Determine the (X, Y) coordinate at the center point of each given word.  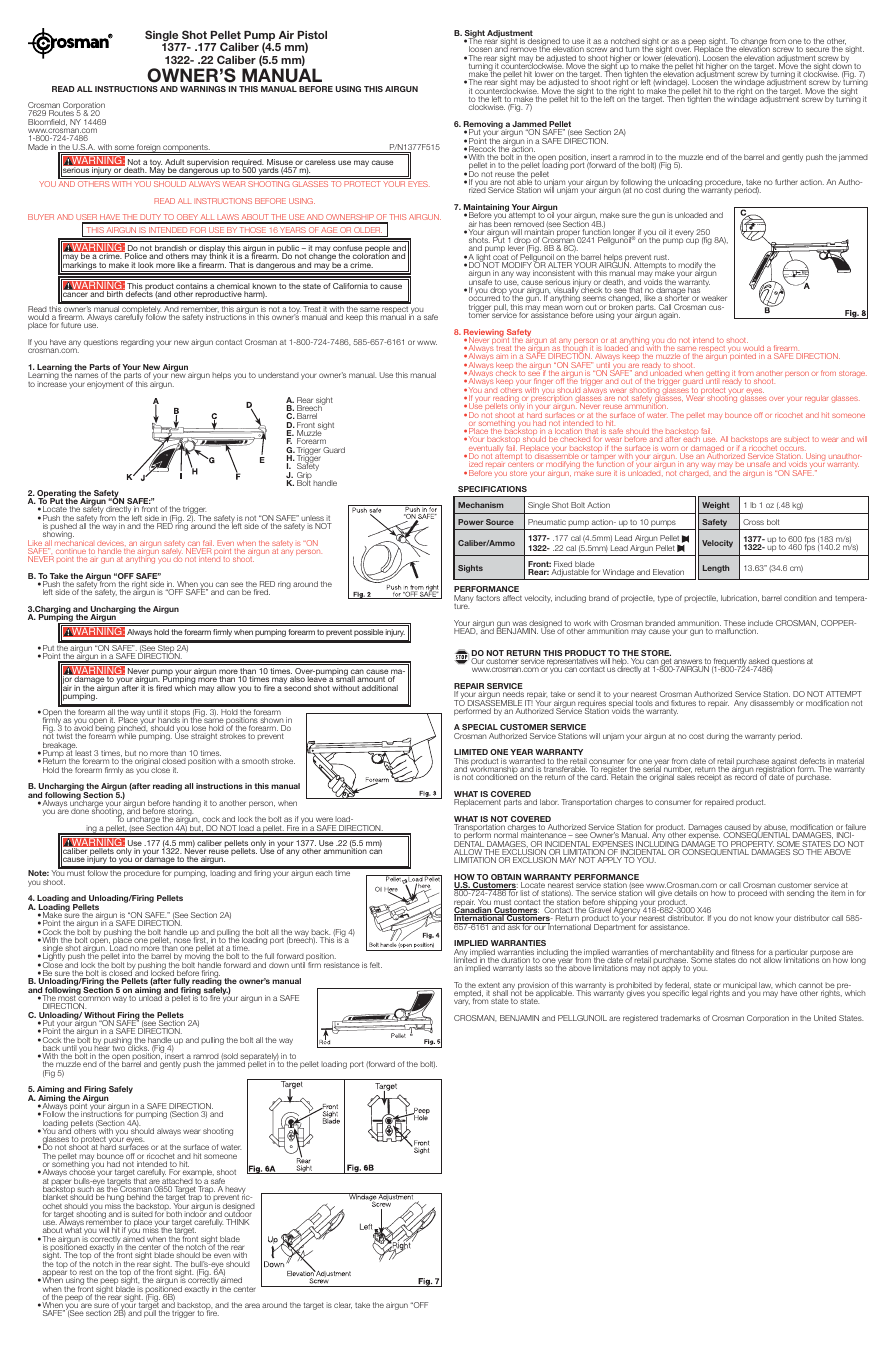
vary (462, 1002)
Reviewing (484, 334)
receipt (709, 777)
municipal (740, 987)
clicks (138, 1049)
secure (817, 49)
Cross (753, 522)
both (174, 1214)
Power (471, 522)
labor (549, 802)
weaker (714, 298)
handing (186, 805)
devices (111, 544)
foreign (148, 148)
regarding (137, 343)
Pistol (312, 35)
